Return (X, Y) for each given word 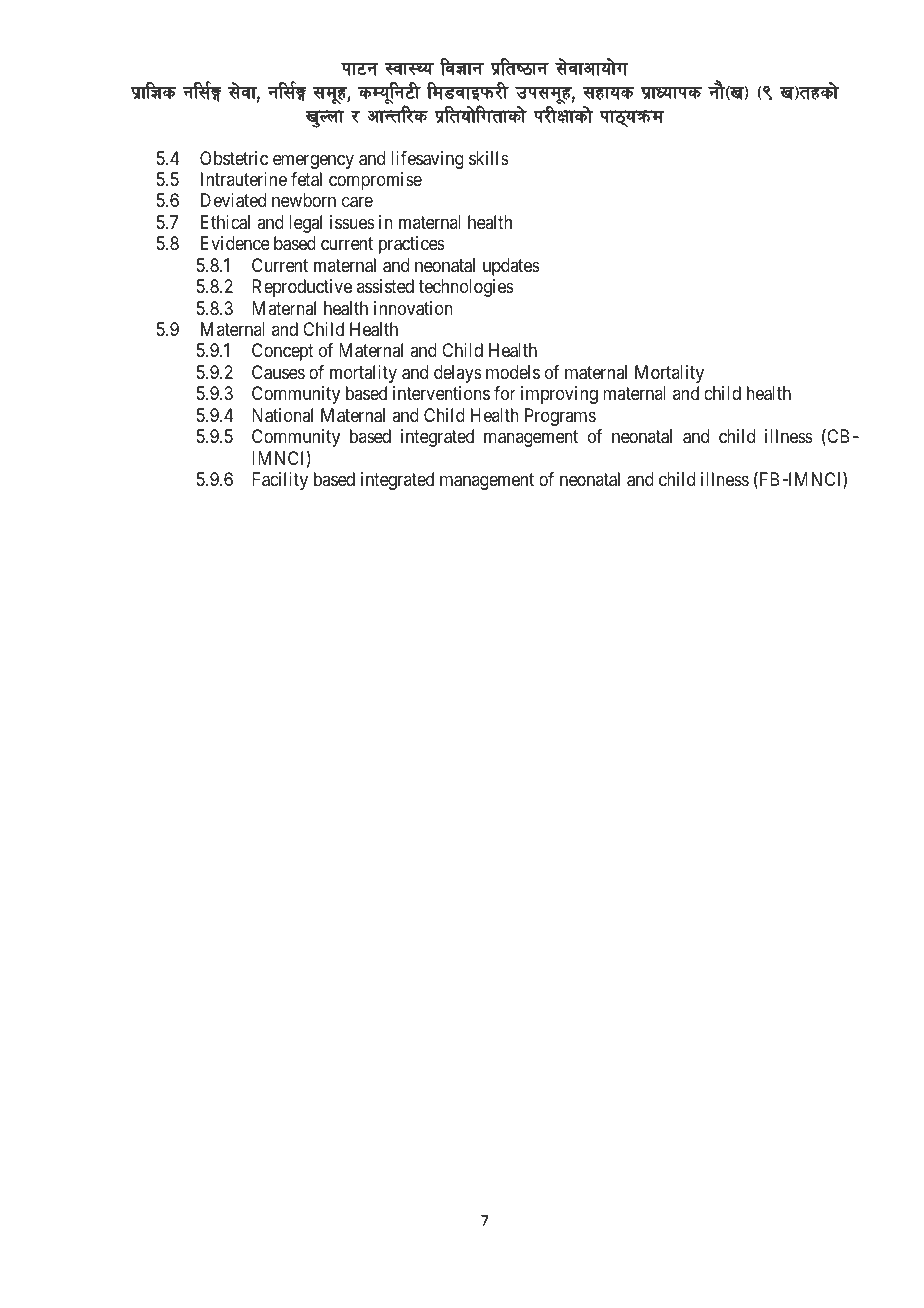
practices (412, 245)
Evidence (235, 243)
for (505, 393)
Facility (280, 481)
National (282, 415)
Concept (283, 352)
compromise (375, 181)
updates (511, 267)
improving (559, 395)
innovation (413, 308)
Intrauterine (244, 179)
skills (489, 158)
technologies (466, 288)
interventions (441, 393)
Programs (560, 417)
